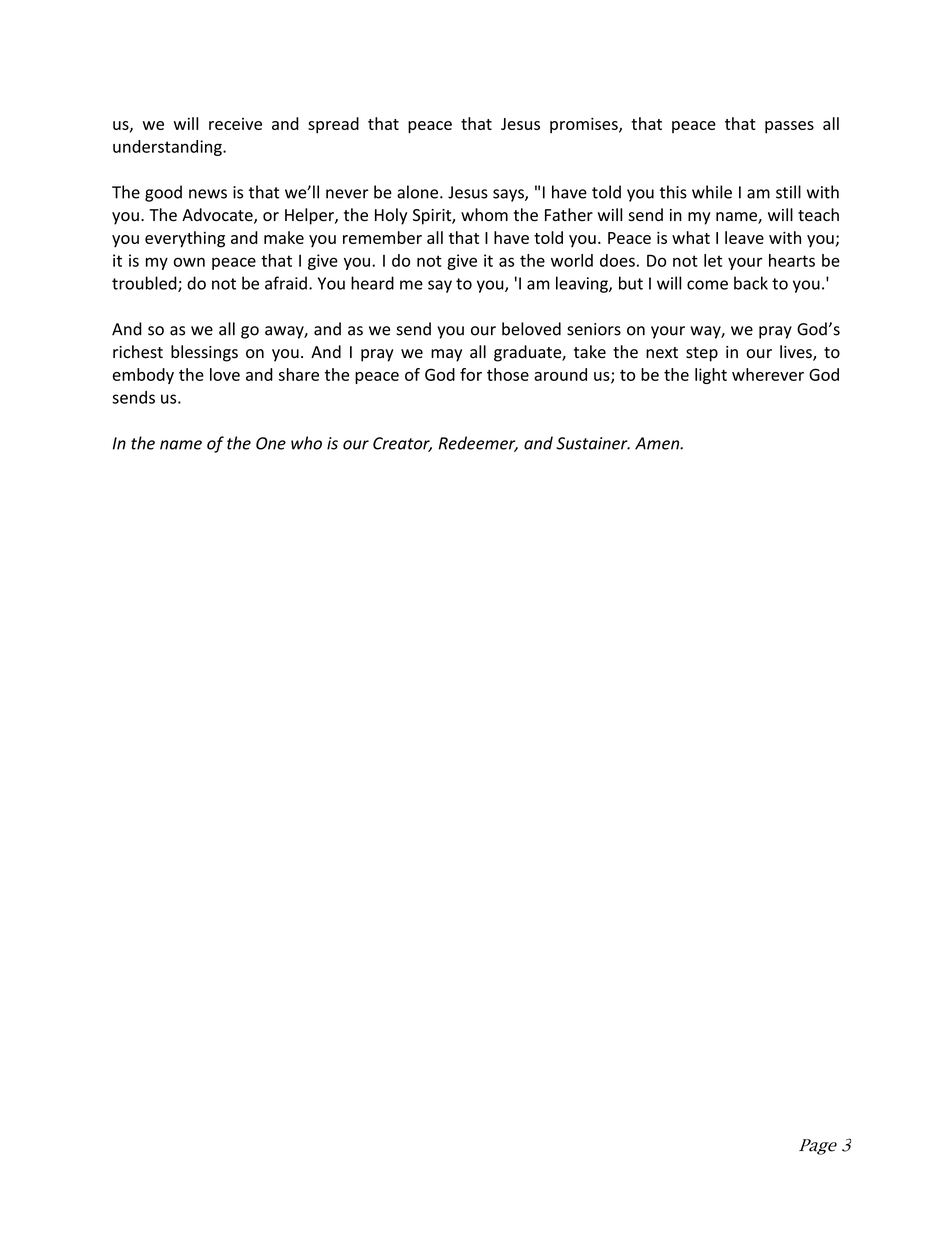  What do you see at coordinates (235, 124) in the screenshot?
I see `receive` at bounding box center [235, 124].
